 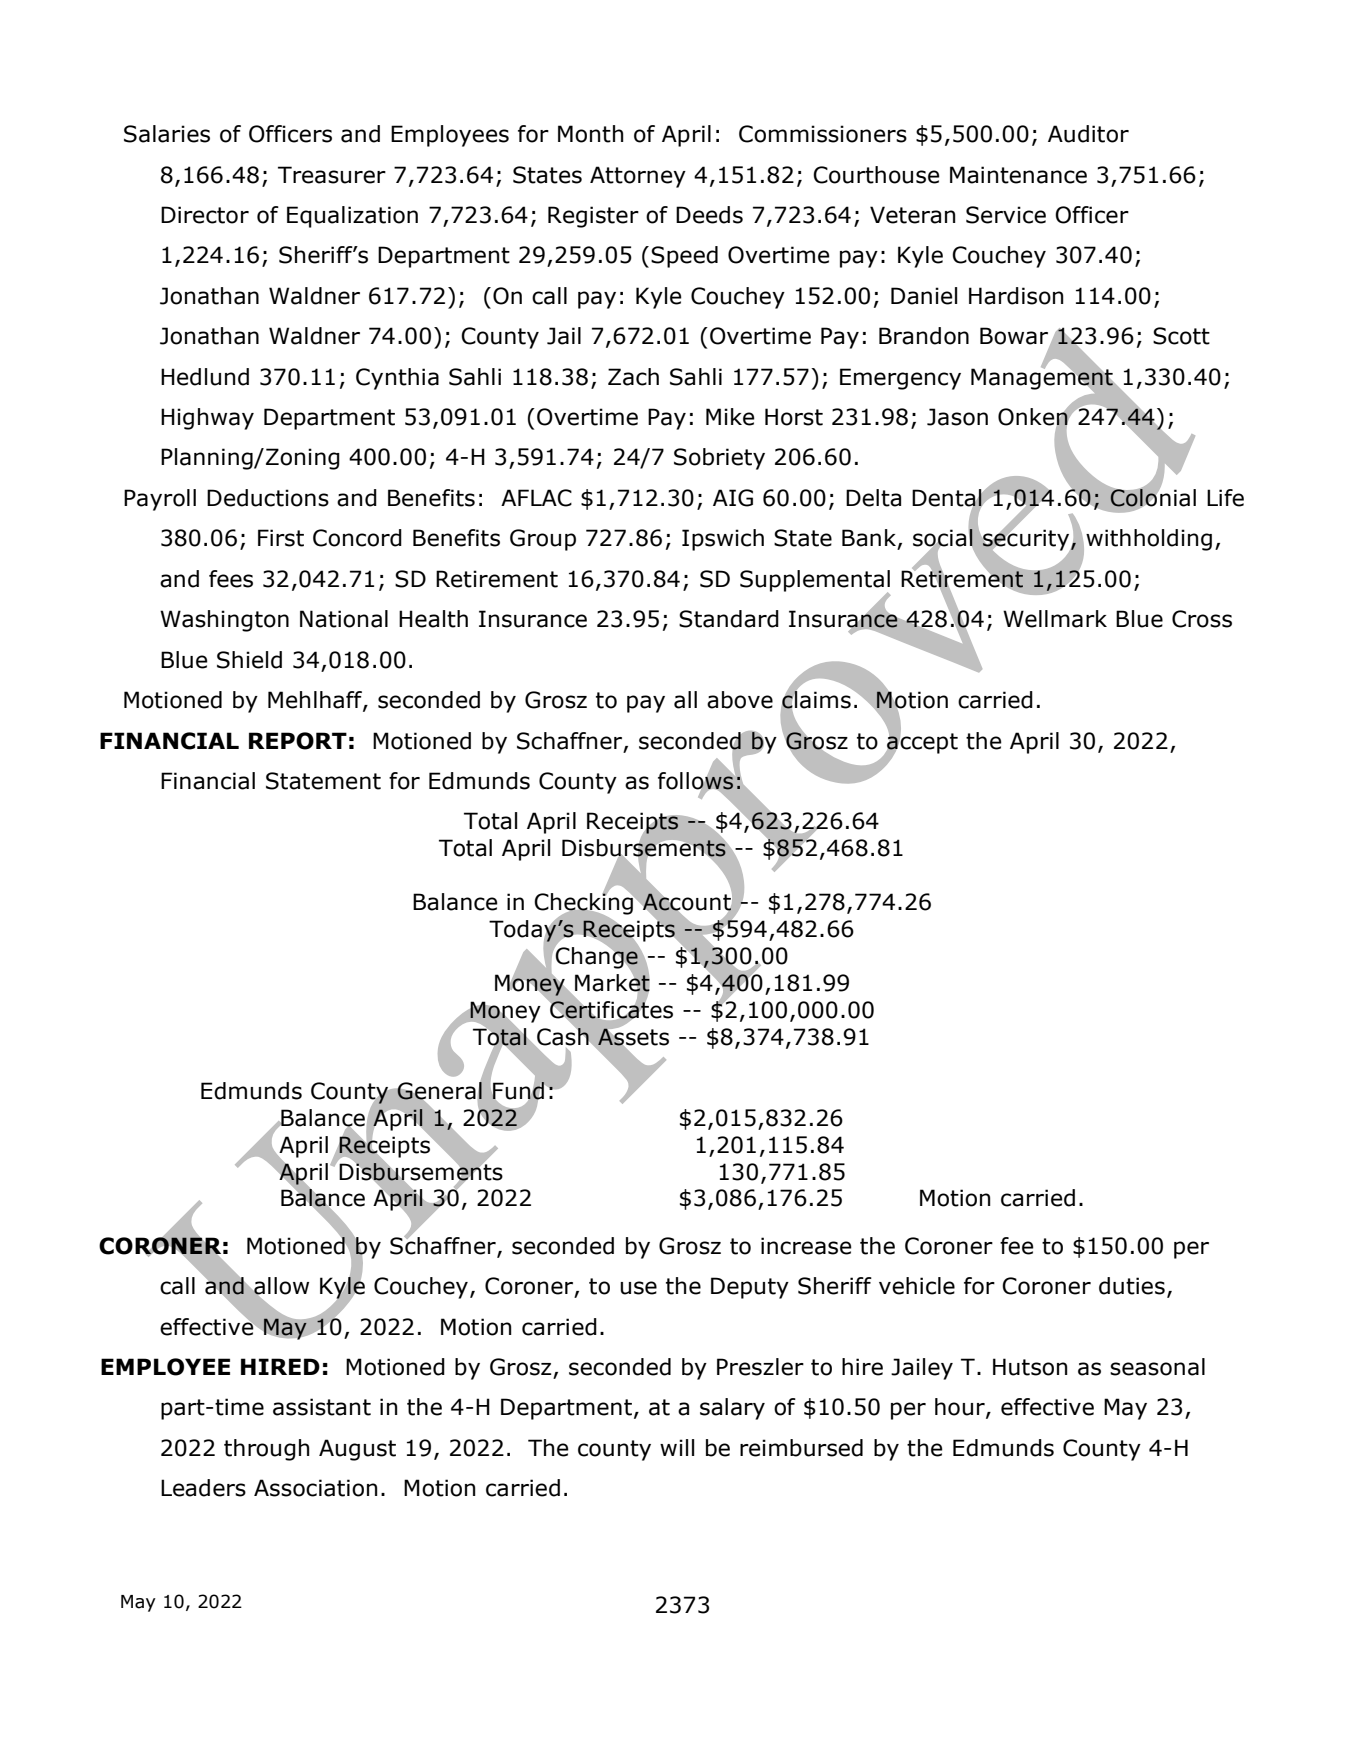 What do you see at coordinates (638, 177) in the screenshot?
I see `Attorney` at bounding box center [638, 177].
